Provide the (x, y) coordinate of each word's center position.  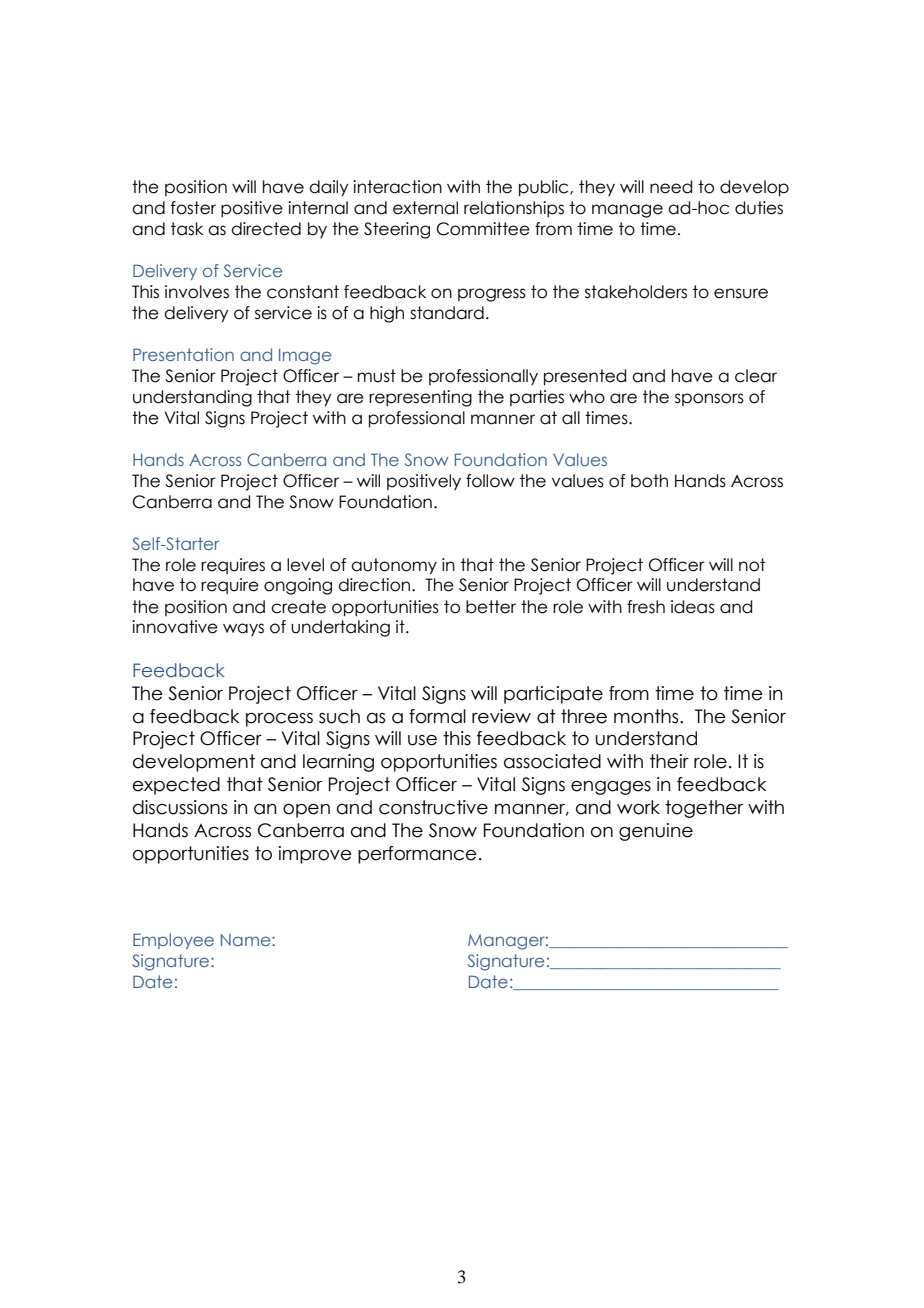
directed (266, 229)
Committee (483, 229)
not (752, 565)
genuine (656, 832)
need (671, 187)
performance (417, 855)
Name (247, 940)
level (305, 565)
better (491, 607)
